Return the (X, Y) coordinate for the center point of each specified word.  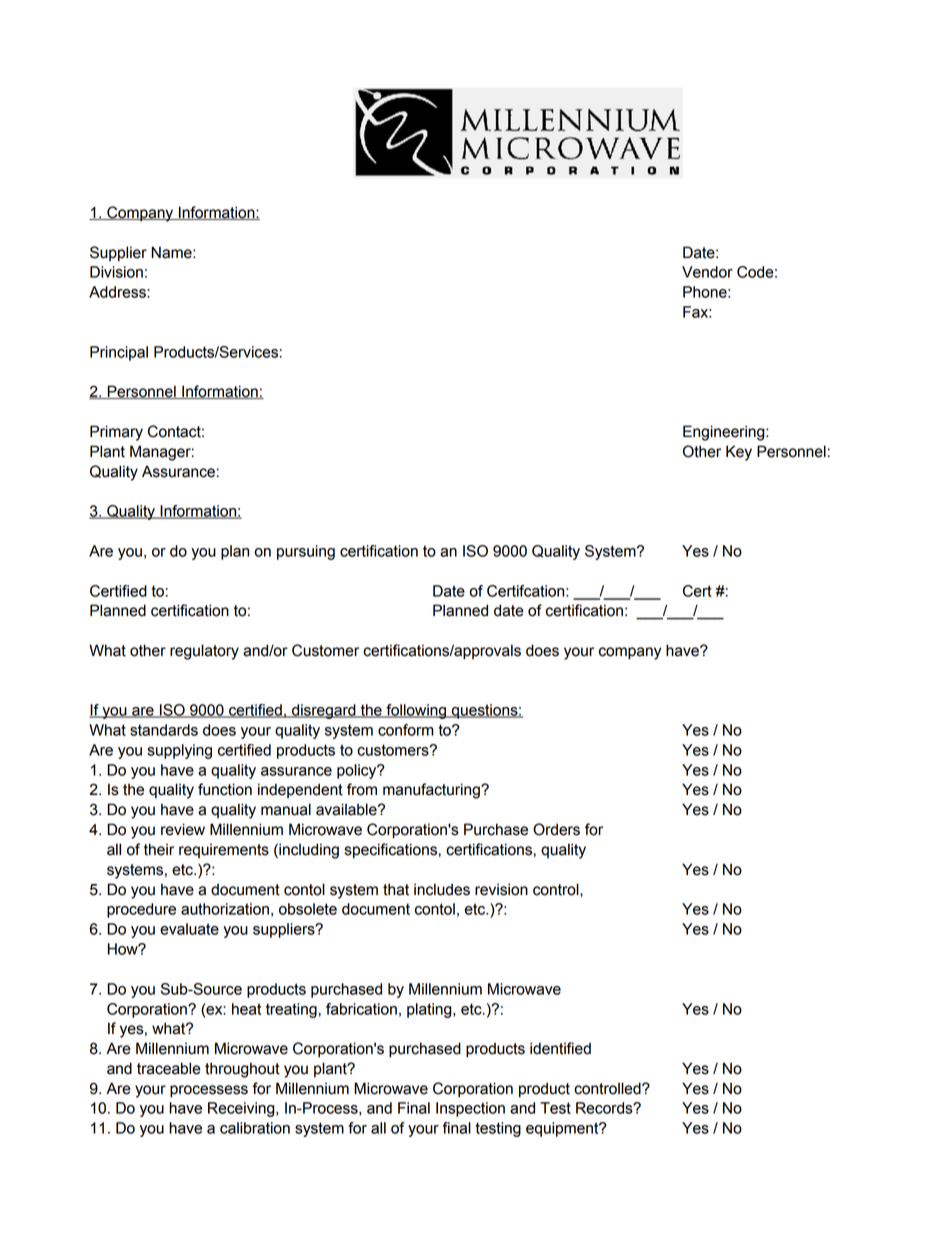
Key (739, 453)
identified (560, 1048)
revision (501, 889)
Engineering (725, 433)
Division (116, 272)
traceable (169, 1068)
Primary (116, 433)
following (416, 711)
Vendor (707, 272)
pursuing (306, 552)
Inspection (470, 1109)
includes (442, 889)
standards (164, 730)
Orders (556, 829)
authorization (225, 909)
